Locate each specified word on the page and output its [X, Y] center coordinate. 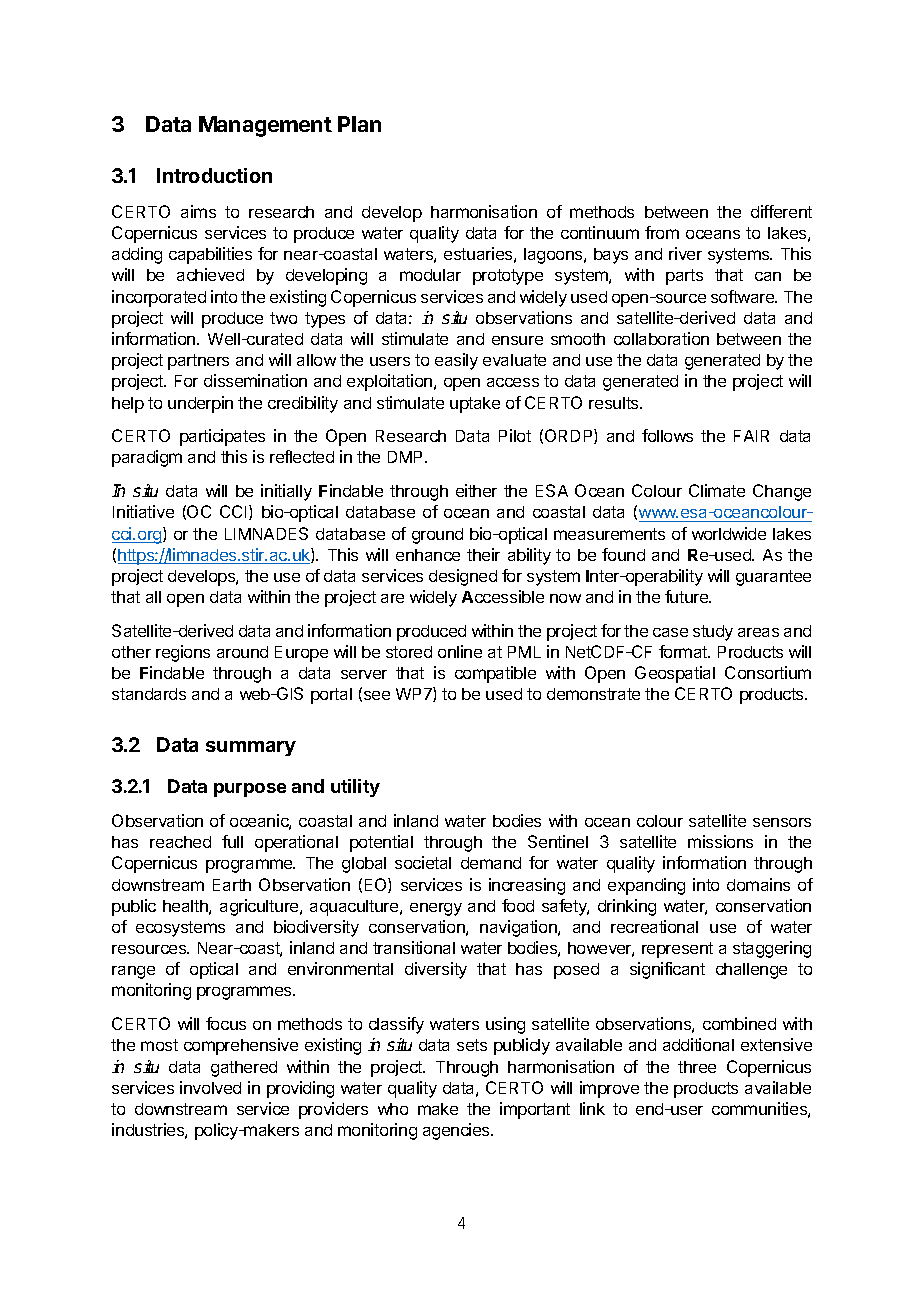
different [781, 211]
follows [667, 435]
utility [355, 788]
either [476, 490]
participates [222, 437]
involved [210, 1087]
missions [720, 841]
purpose [250, 790]
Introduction [214, 175]
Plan [359, 124]
